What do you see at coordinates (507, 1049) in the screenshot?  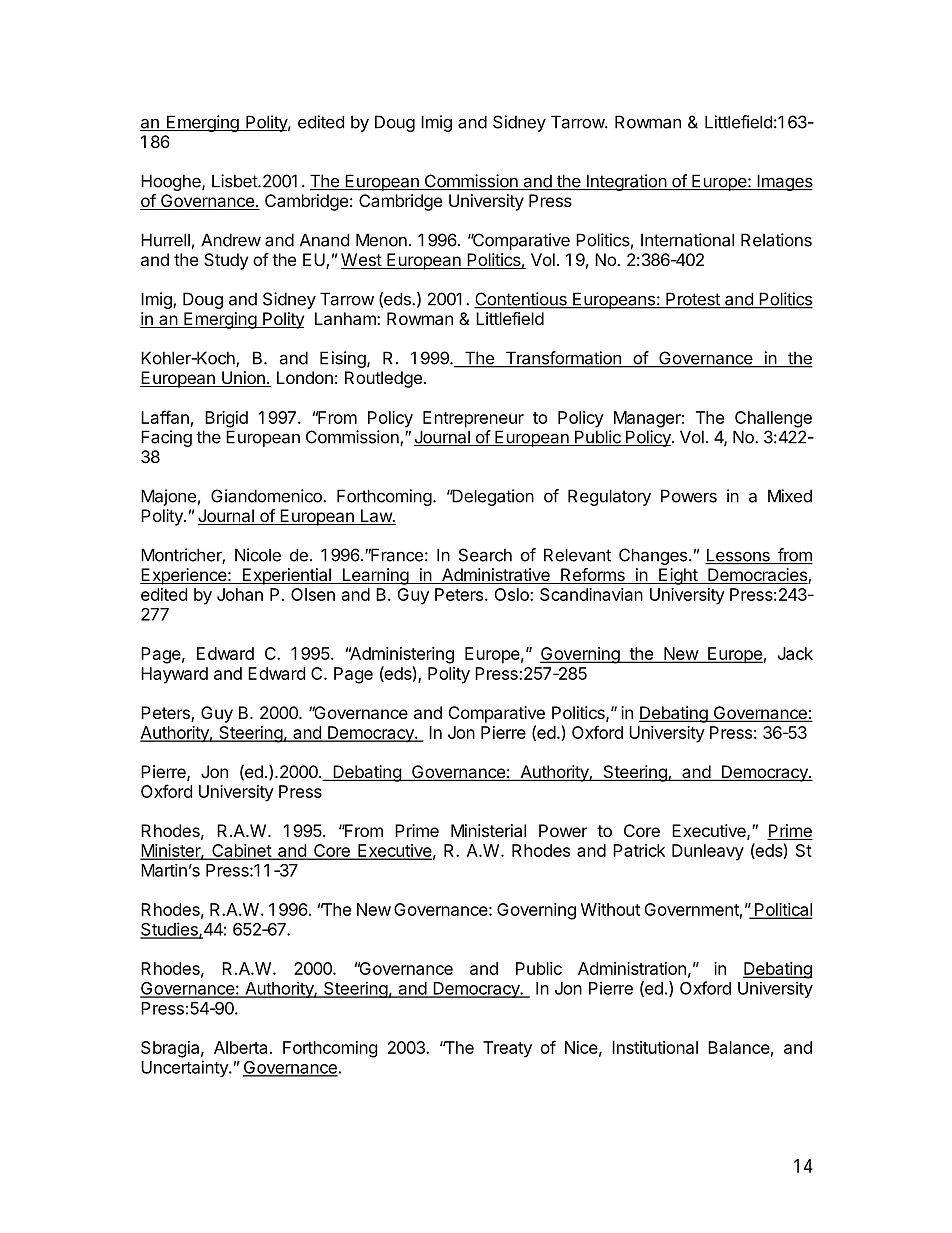 I see `Treaty` at bounding box center [507, 1049].
